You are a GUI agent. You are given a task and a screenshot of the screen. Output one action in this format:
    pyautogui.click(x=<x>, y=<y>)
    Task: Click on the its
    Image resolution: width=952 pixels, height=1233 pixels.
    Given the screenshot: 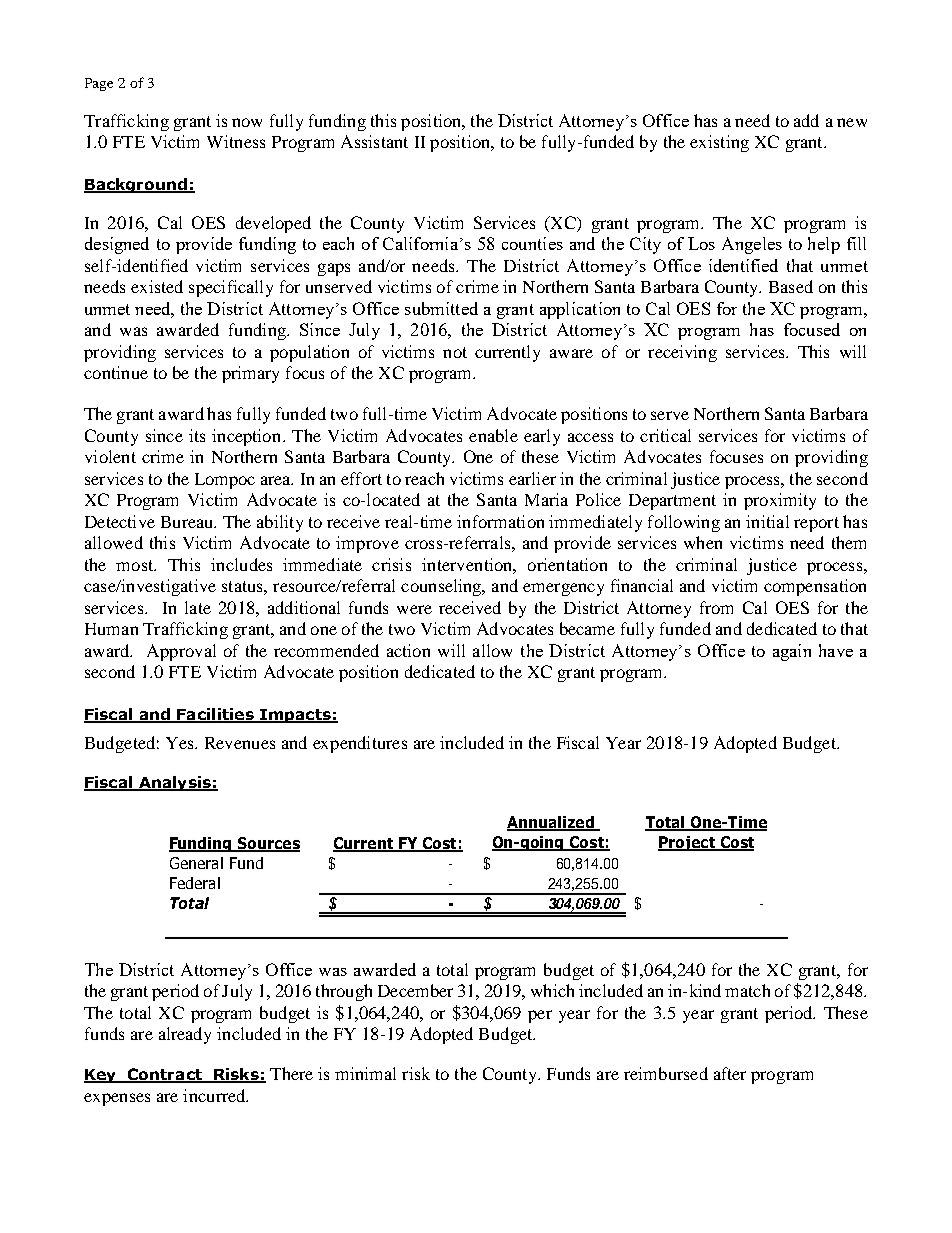 What is the action you would take?
    pyautogui.click(x=197, y=435)
